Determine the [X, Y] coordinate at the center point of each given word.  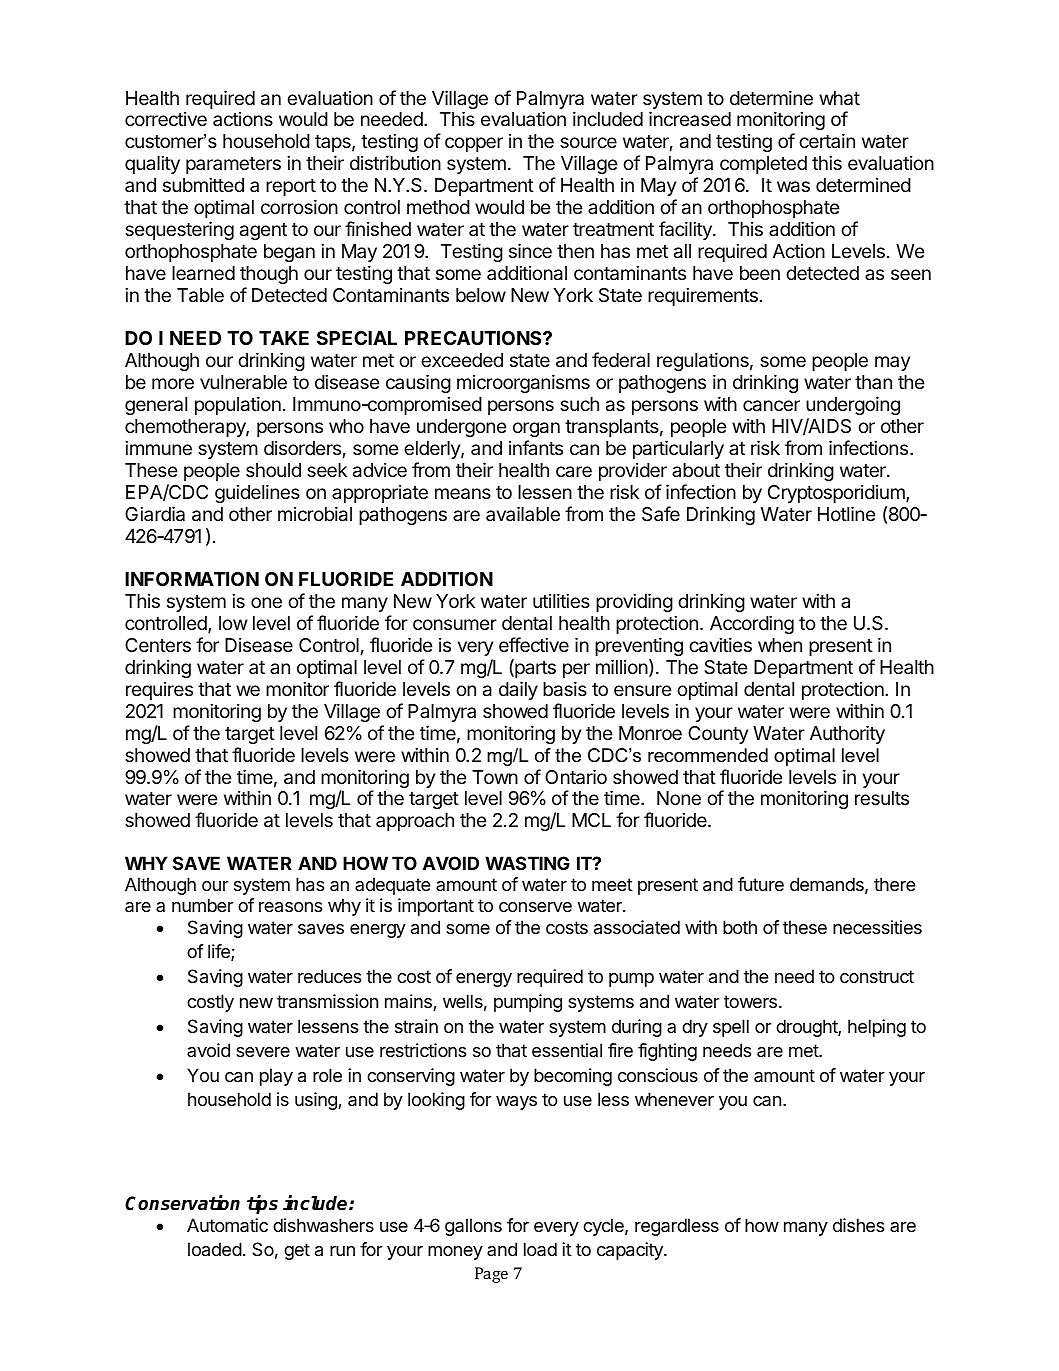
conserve [535, 907]
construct [877, 976]
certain [827, 140]
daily [518, 690]
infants [536, 447]
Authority [847, 734]
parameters [233, 165]
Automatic [227, 1225]
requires [159, 691]
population [238, 405]
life [220, 952]
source [588, 142]
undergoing [853, 405]
